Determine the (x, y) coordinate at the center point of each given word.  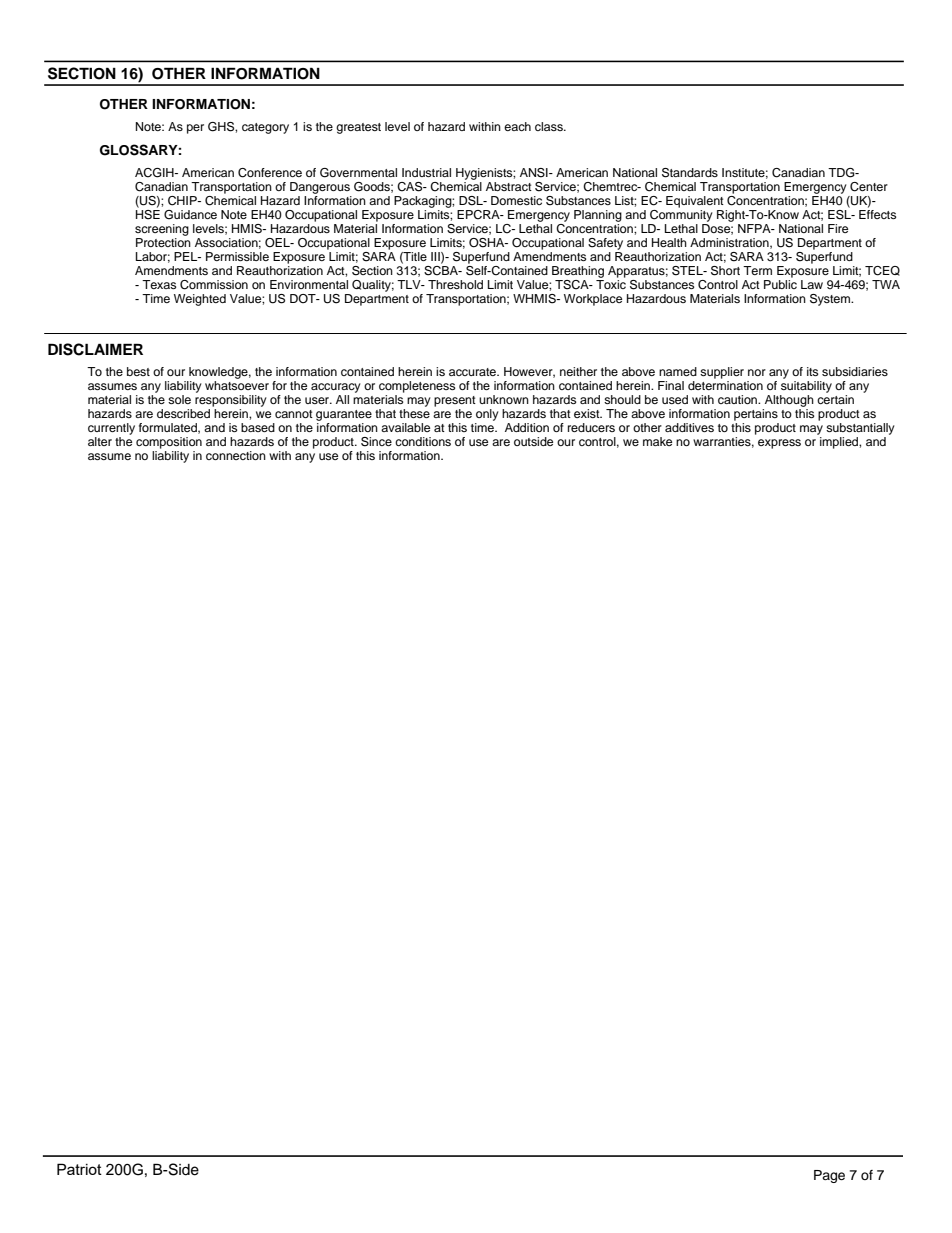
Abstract (509, 186)
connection (236, 455)
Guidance (190, 215)
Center (869, 187)
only (487, 415)
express (779, 444)
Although (789, 401)
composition (169, 443)
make (657, 441)
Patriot (79, 1169)
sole (179, 399)
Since (376, 442)
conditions (423, 441)
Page (829, 1176)
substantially (860, 429)
